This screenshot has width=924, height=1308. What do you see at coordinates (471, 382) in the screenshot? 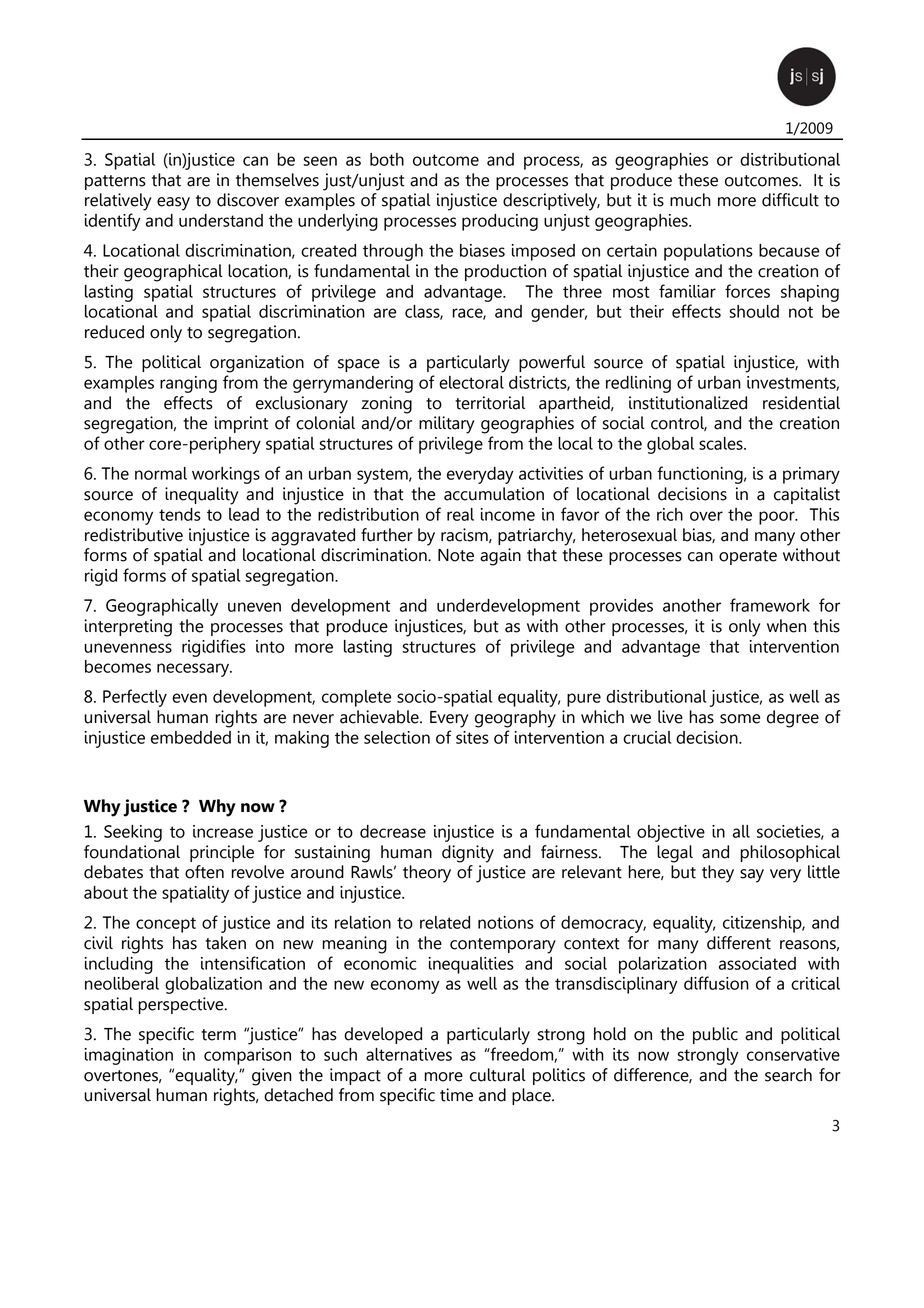
I see `electoral` at bounding box center [471, 382].
